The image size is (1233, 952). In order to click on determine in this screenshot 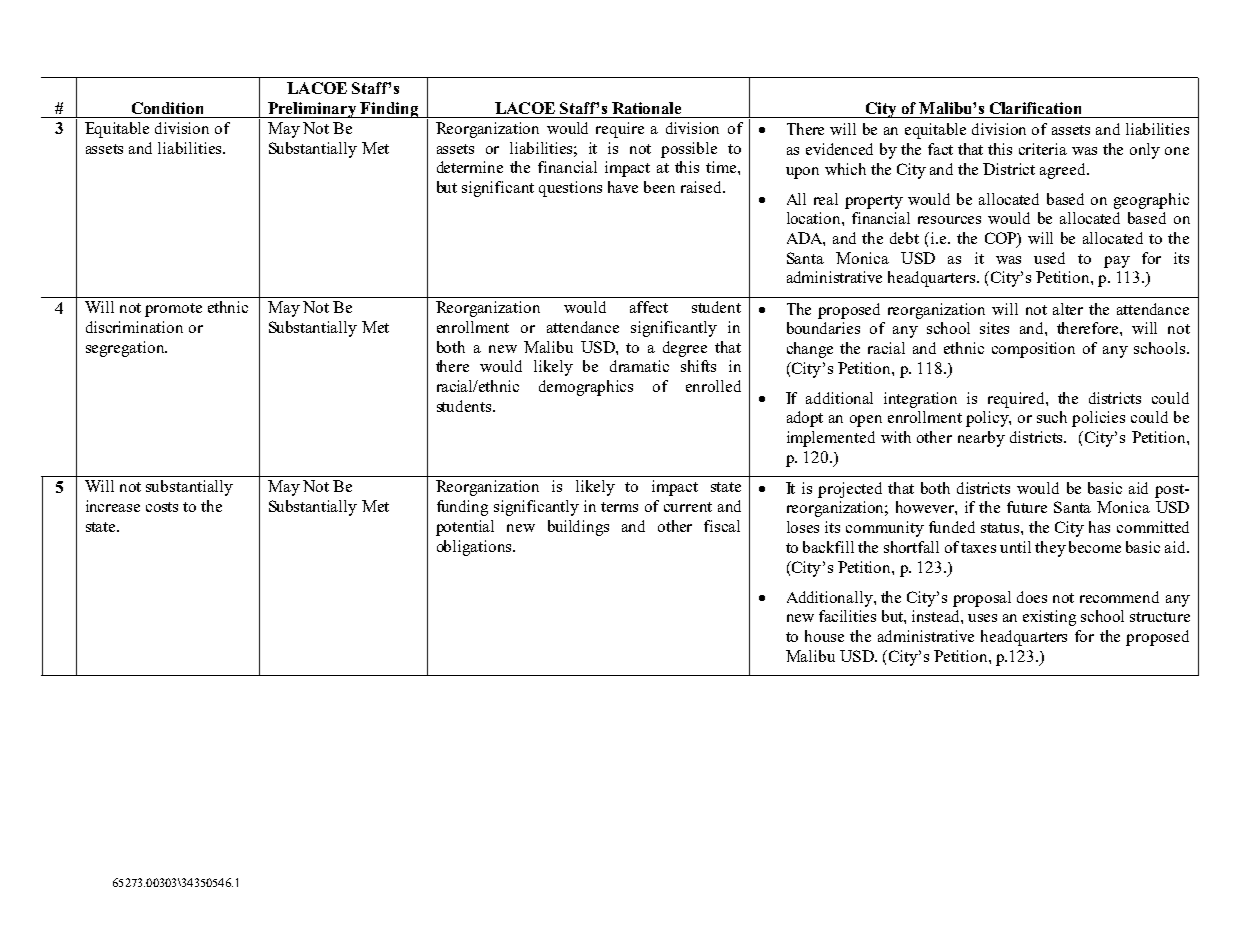, I will do `click(470, 167)`.
